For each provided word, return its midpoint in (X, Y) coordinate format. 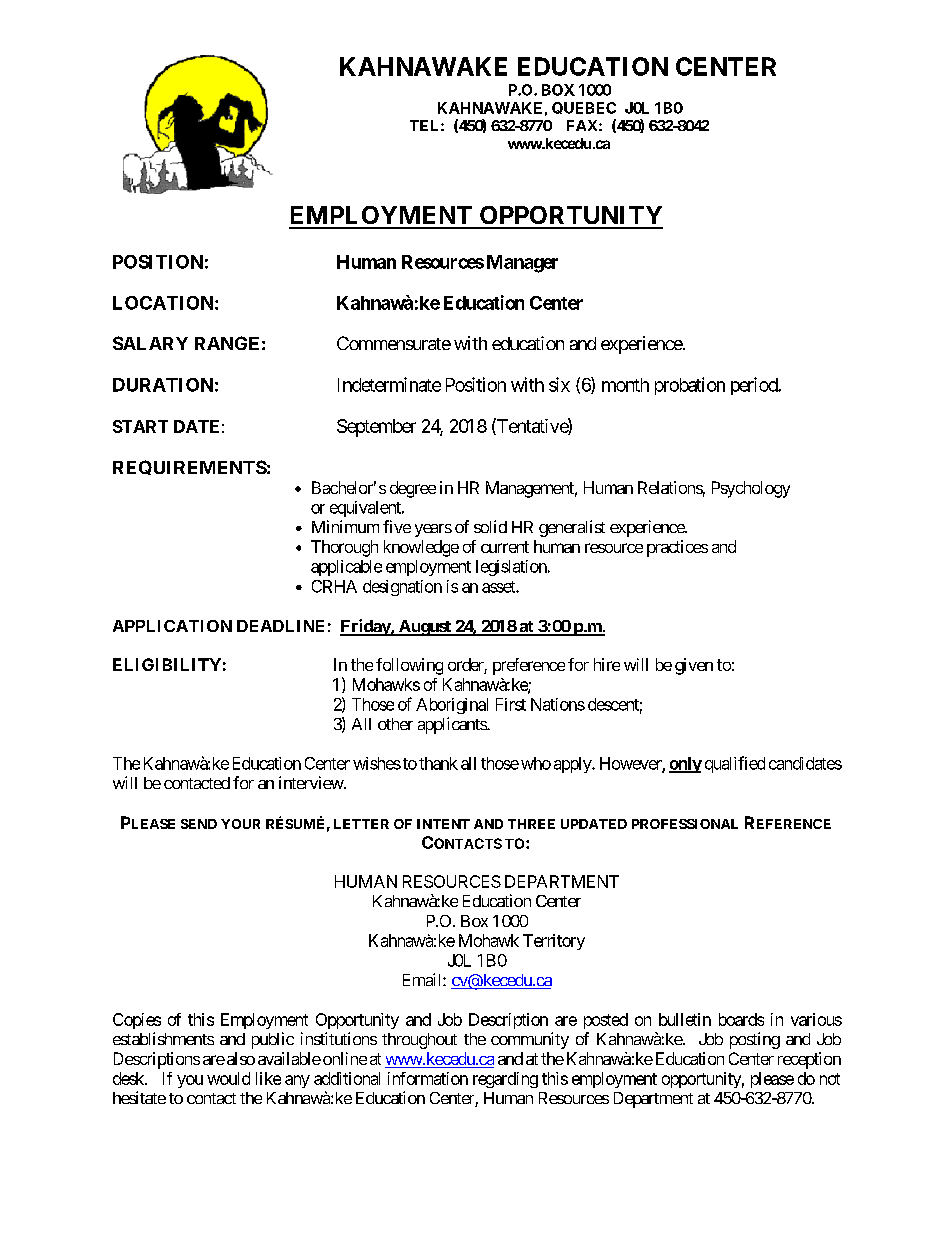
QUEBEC (584, 108)
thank (438, 763)
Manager (522, 264)
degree (413, 489)
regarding (505, 1080)
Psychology (751, 489)
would (228, 1078)
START (140, 426)
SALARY (150, 343)
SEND (199, 824)
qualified (735, 764)
